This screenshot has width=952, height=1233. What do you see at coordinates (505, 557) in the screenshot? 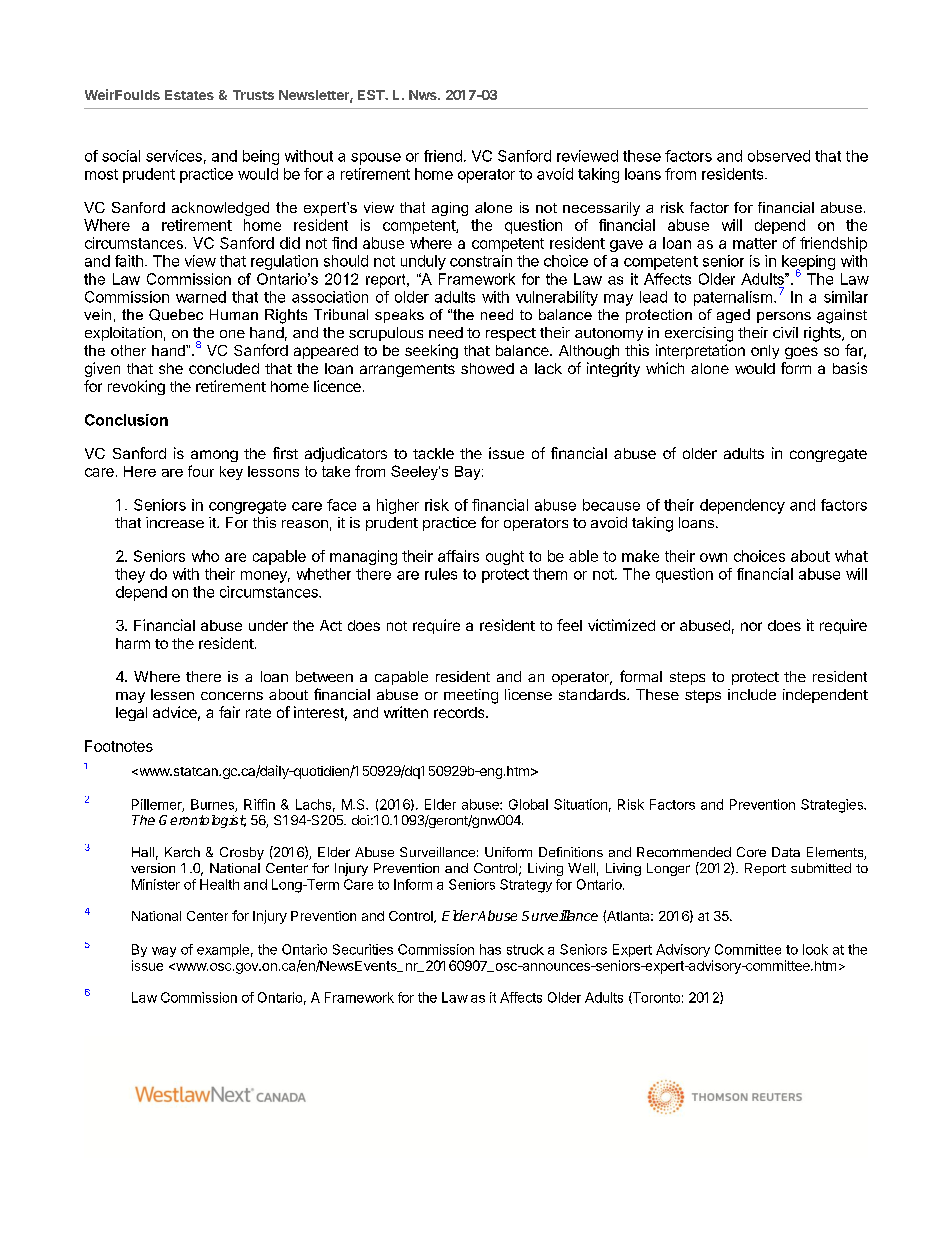
I see `ought` at bounding box center [505, 557].
